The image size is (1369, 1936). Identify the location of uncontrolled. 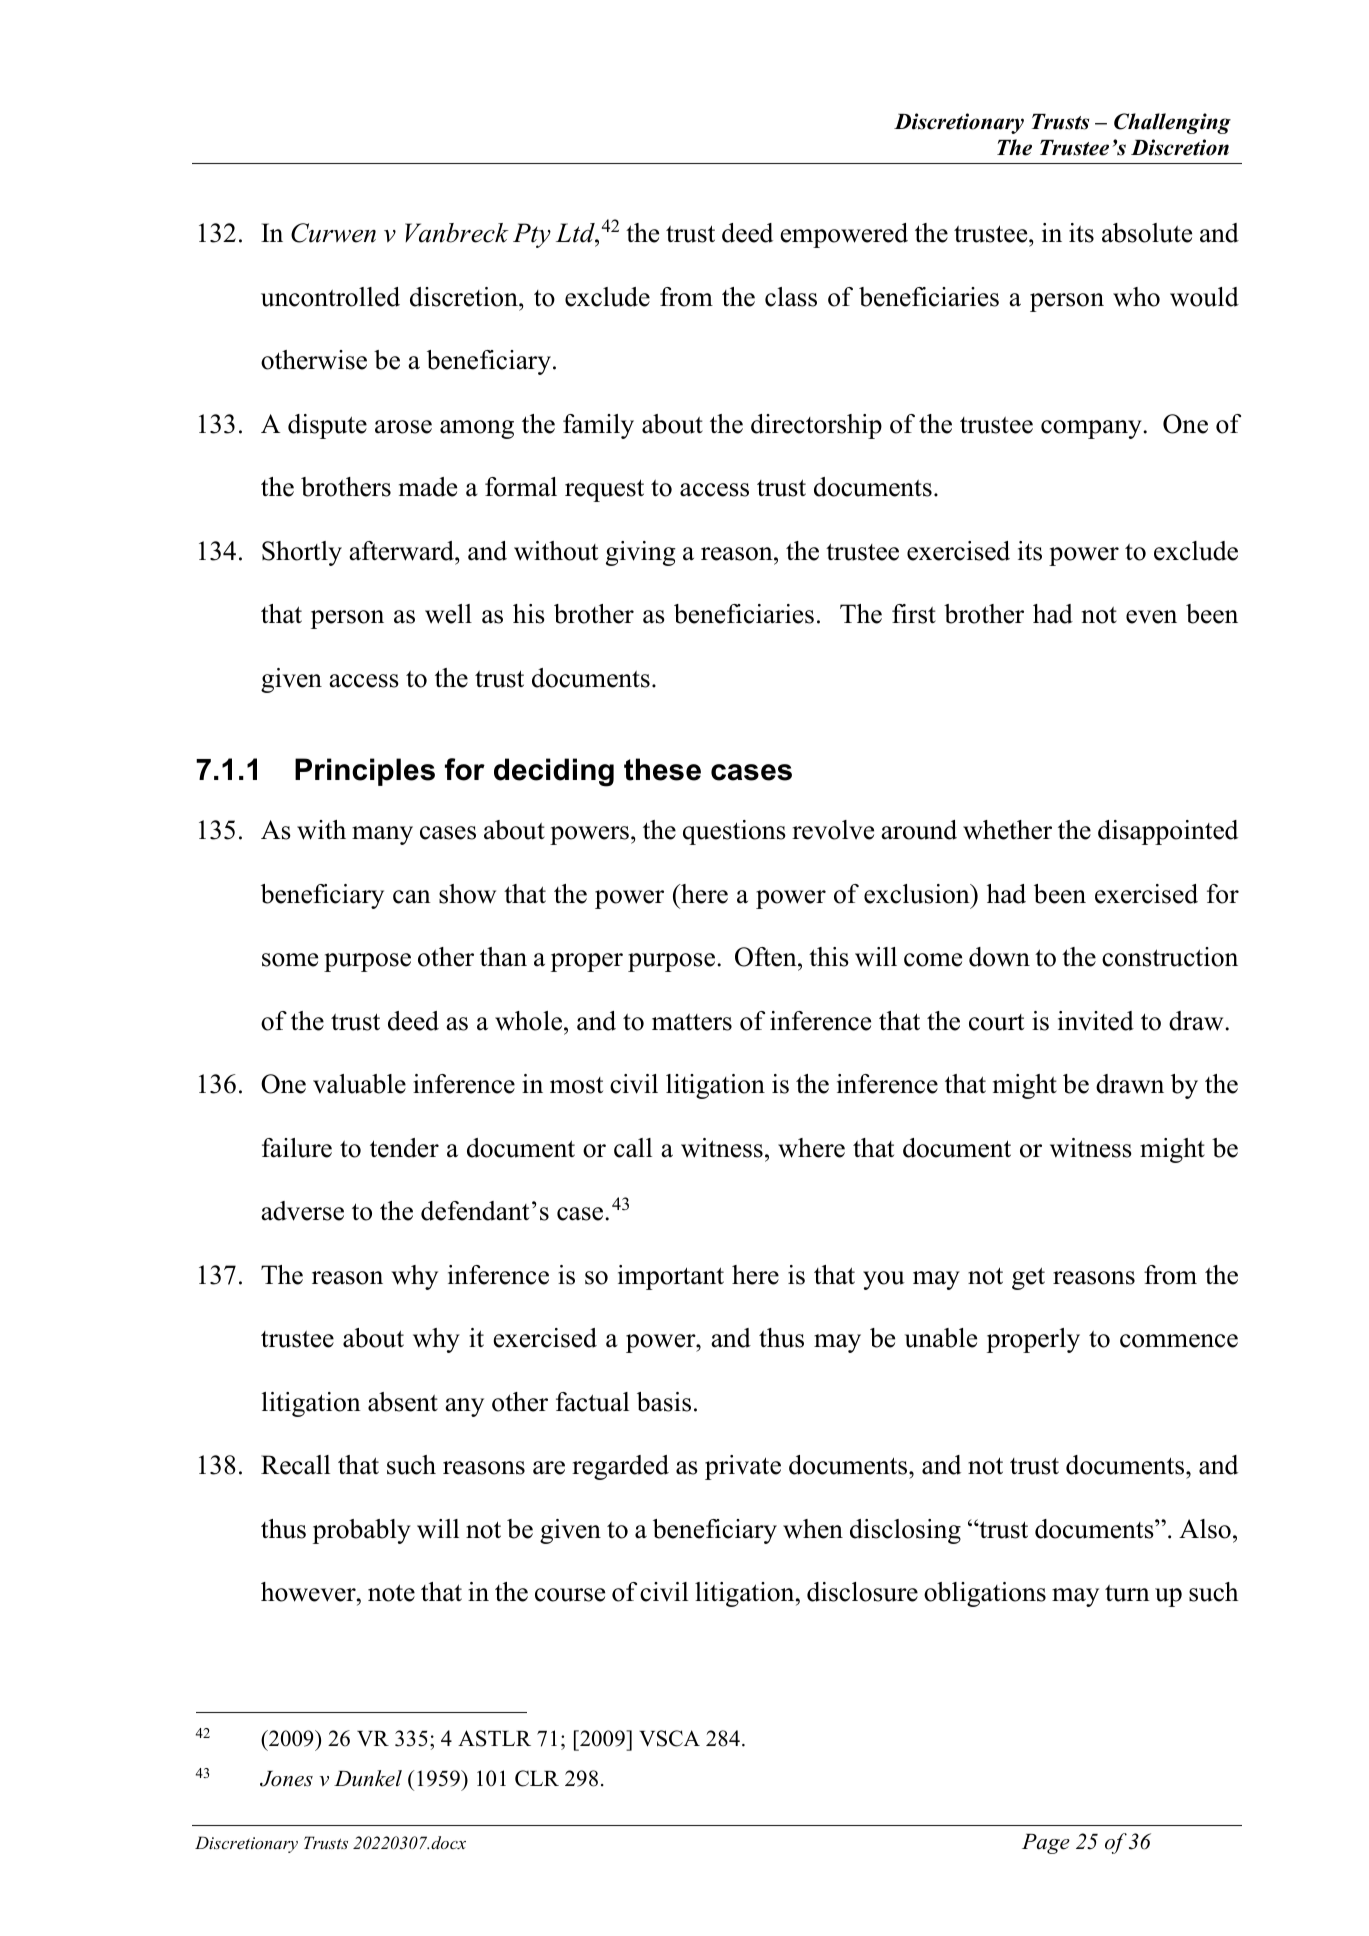
(330, 297).
